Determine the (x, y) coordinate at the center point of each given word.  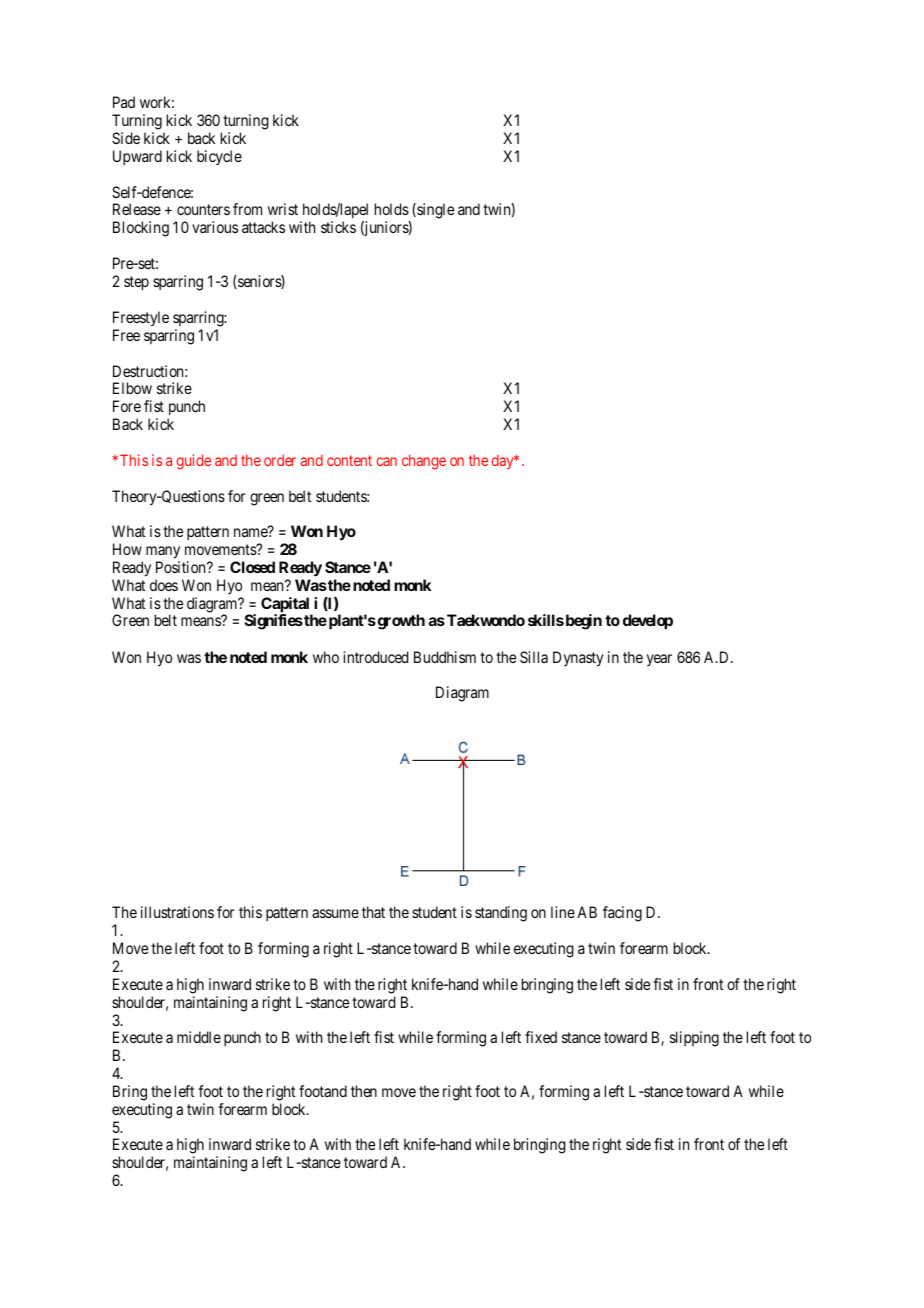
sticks (338, 227)
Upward (137, 157)
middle (199, 1037)
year (659, 660)
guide (194, 462)
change (424, 462)
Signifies (274, 622)
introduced (375, 657)
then (364, 1091)
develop (648, 622)
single (434, 211)
